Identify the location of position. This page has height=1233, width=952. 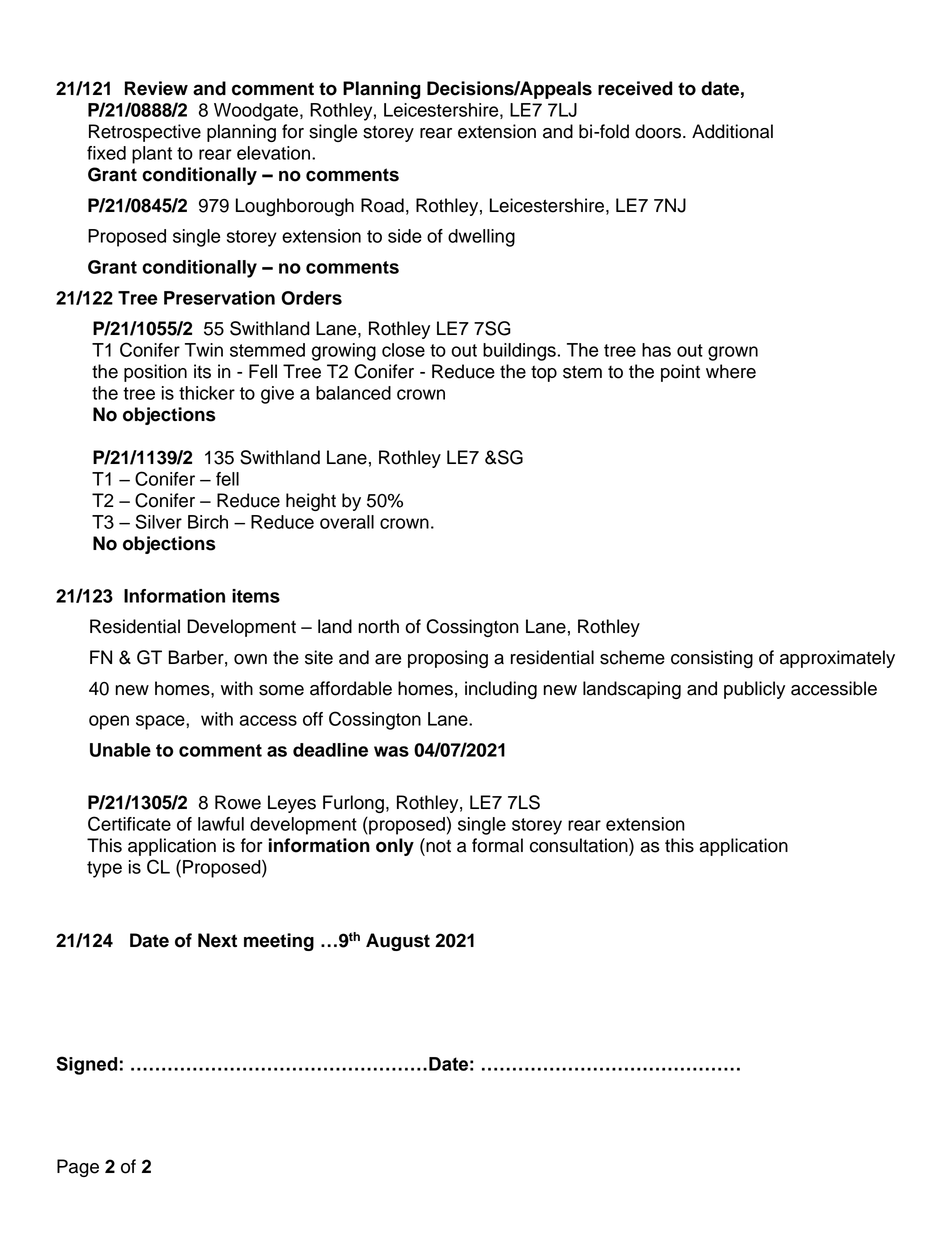
(155, 373).
